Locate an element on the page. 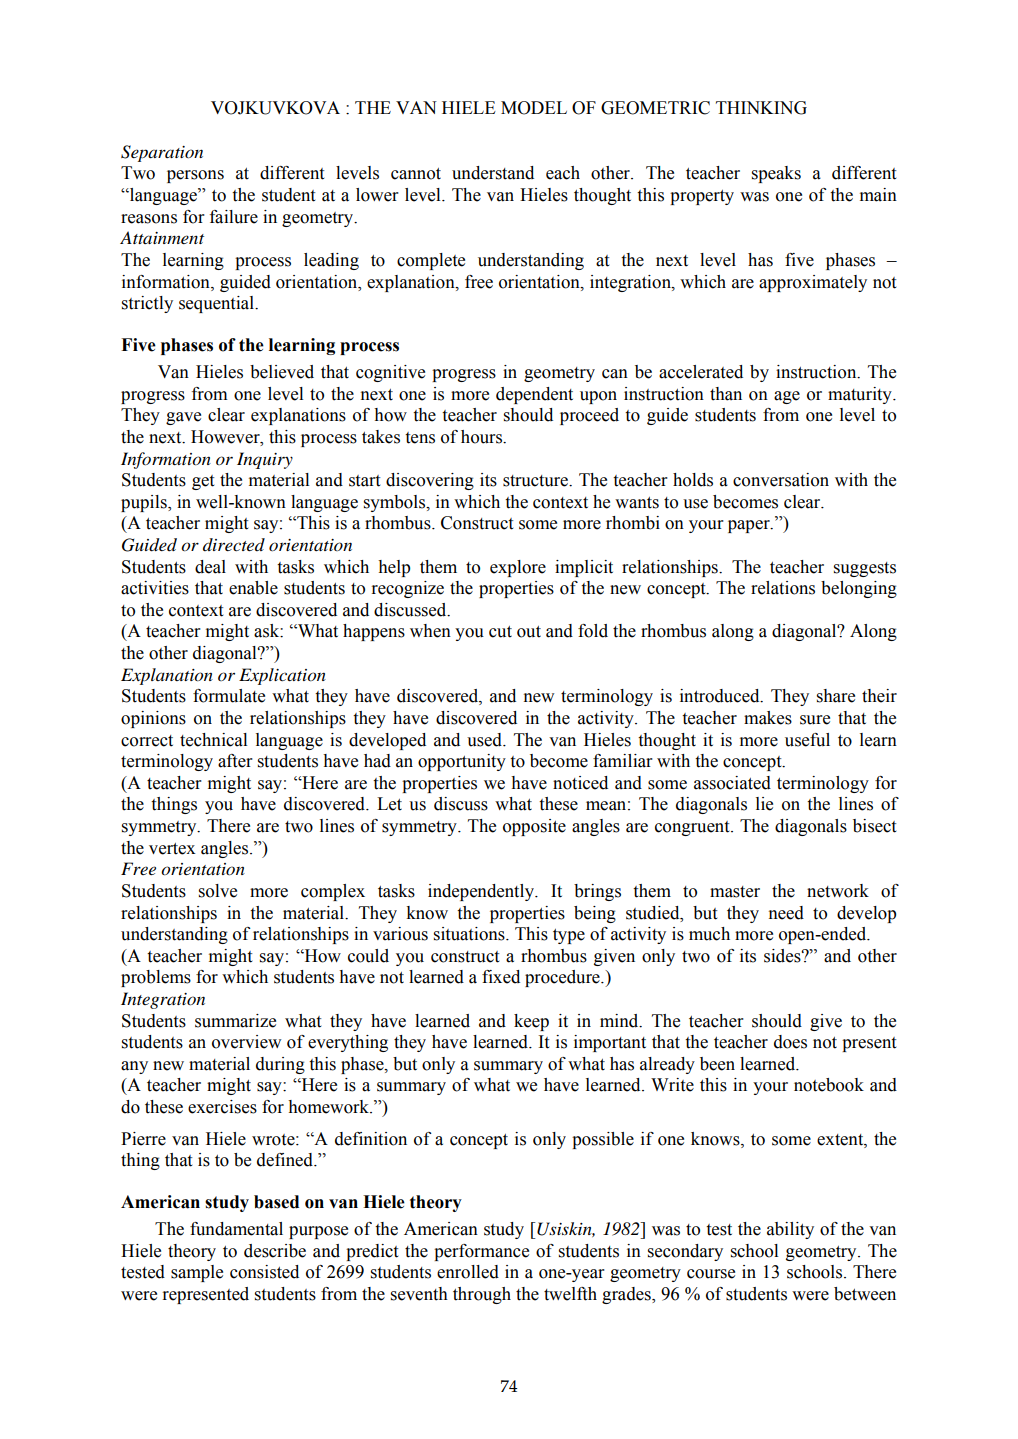 This page has height=1439, width=1018. formulate is located at coordinates (229, 696).
